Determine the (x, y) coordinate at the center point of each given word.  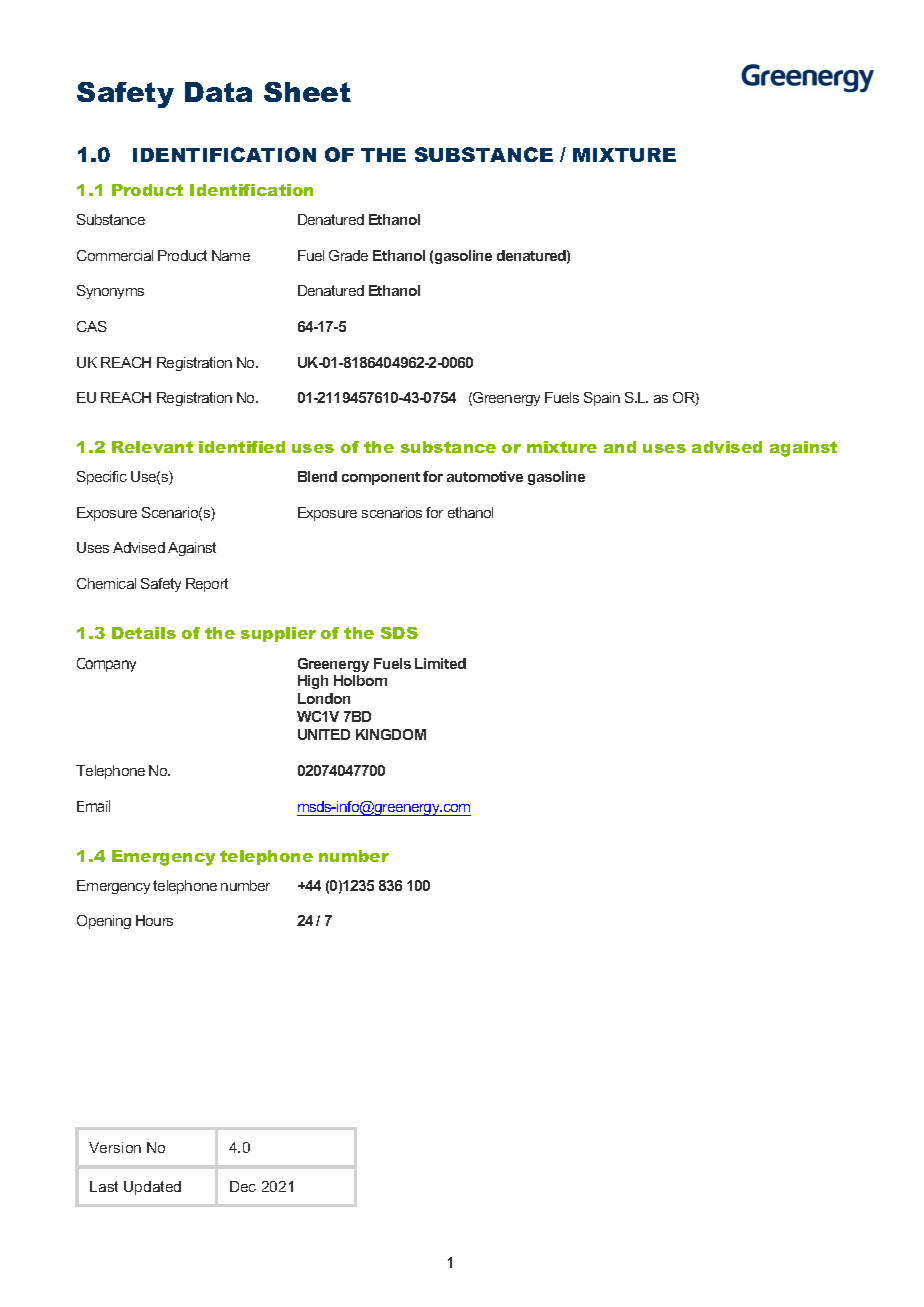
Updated (152, 1188)
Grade (348, 255)
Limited (440, 663)
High (313, 682)
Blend (317, 476)
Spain (602, 399)
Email (93, 806)
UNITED (324, 734)
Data (218, 92)
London (324, 698)
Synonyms (110, 292)
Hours (154, 920)
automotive (485, 476)
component (381, 478)
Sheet (307, 92)
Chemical (106, 583)
